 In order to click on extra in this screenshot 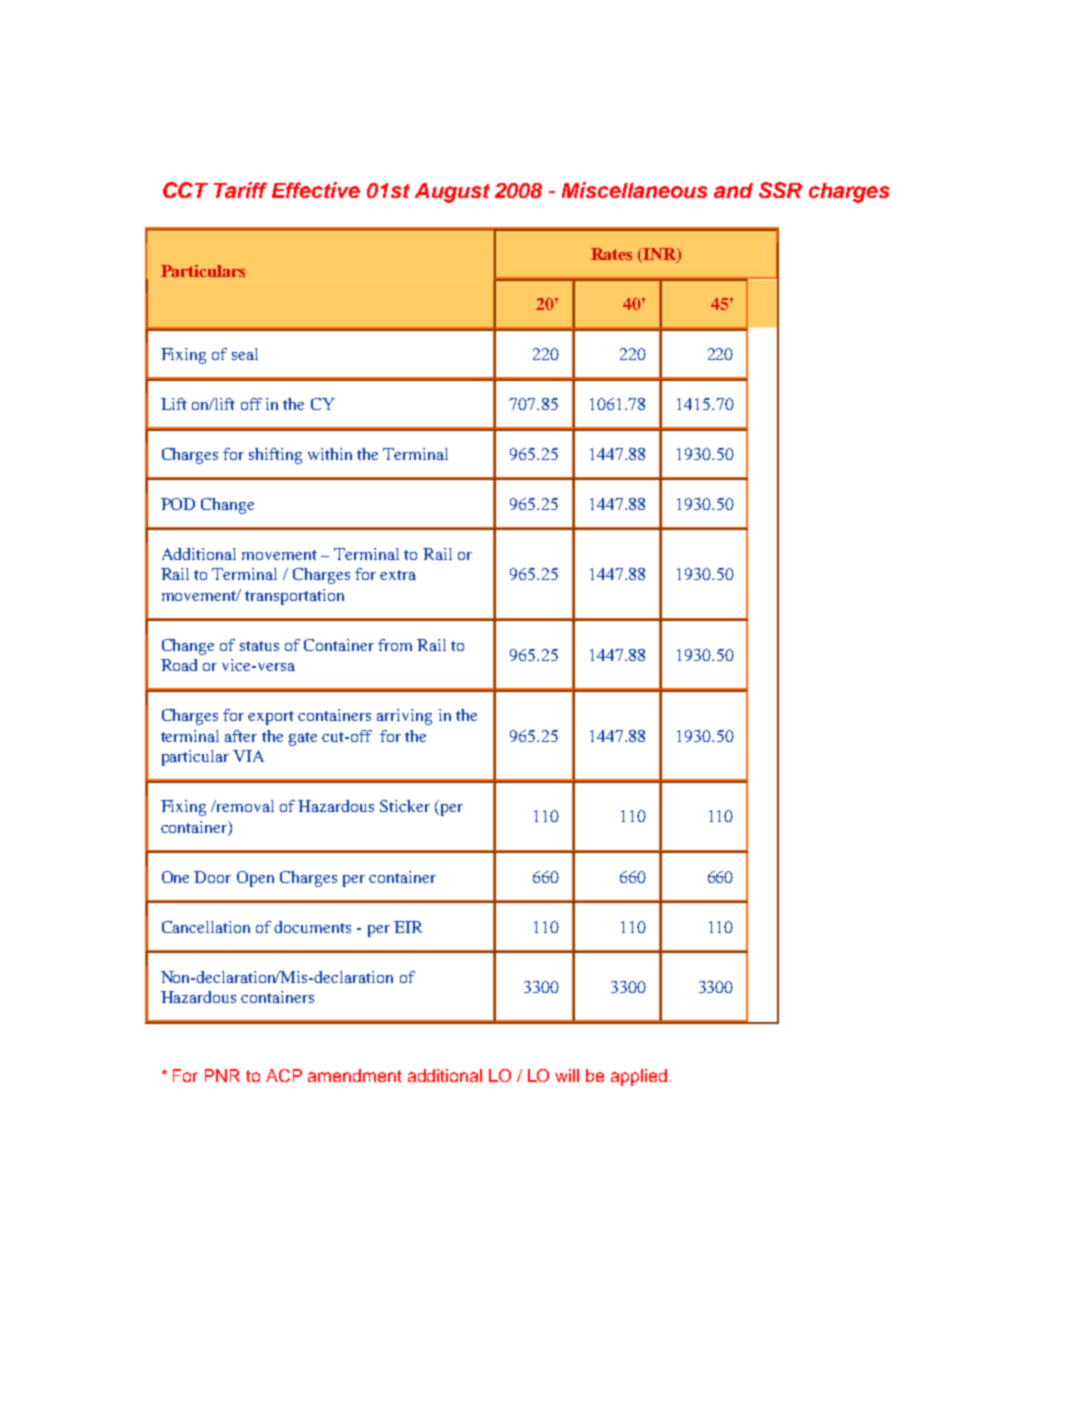, I will do `click(398, 575)`.
